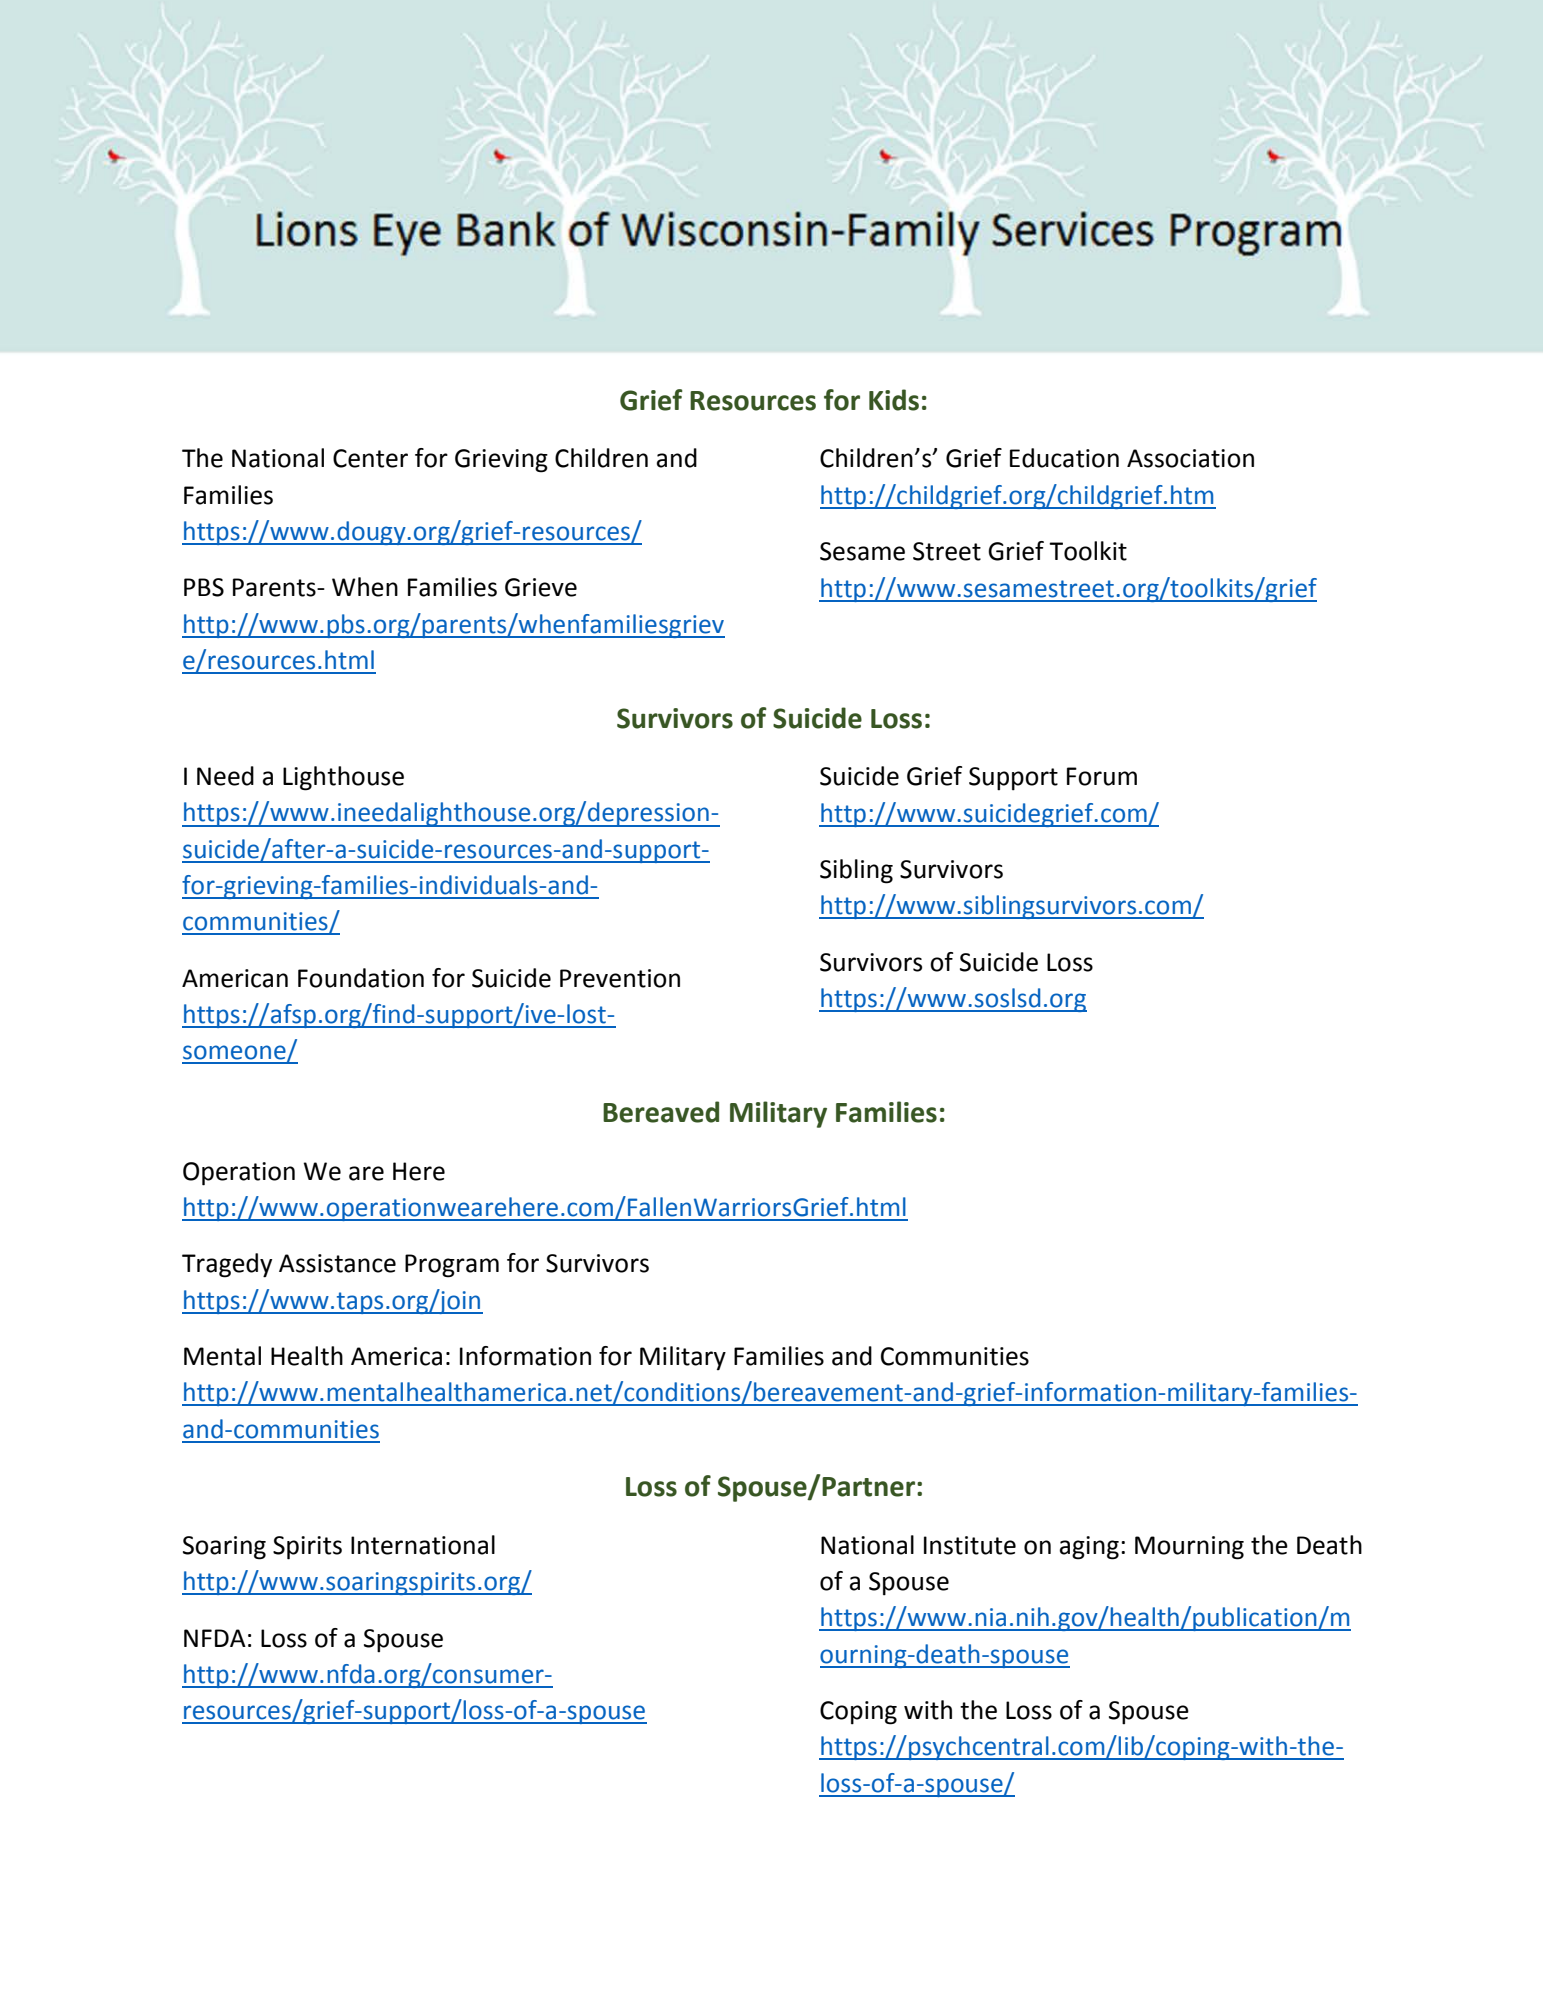 The image size is (1548, 2004). I want to click on Center, so click(370, 458).
